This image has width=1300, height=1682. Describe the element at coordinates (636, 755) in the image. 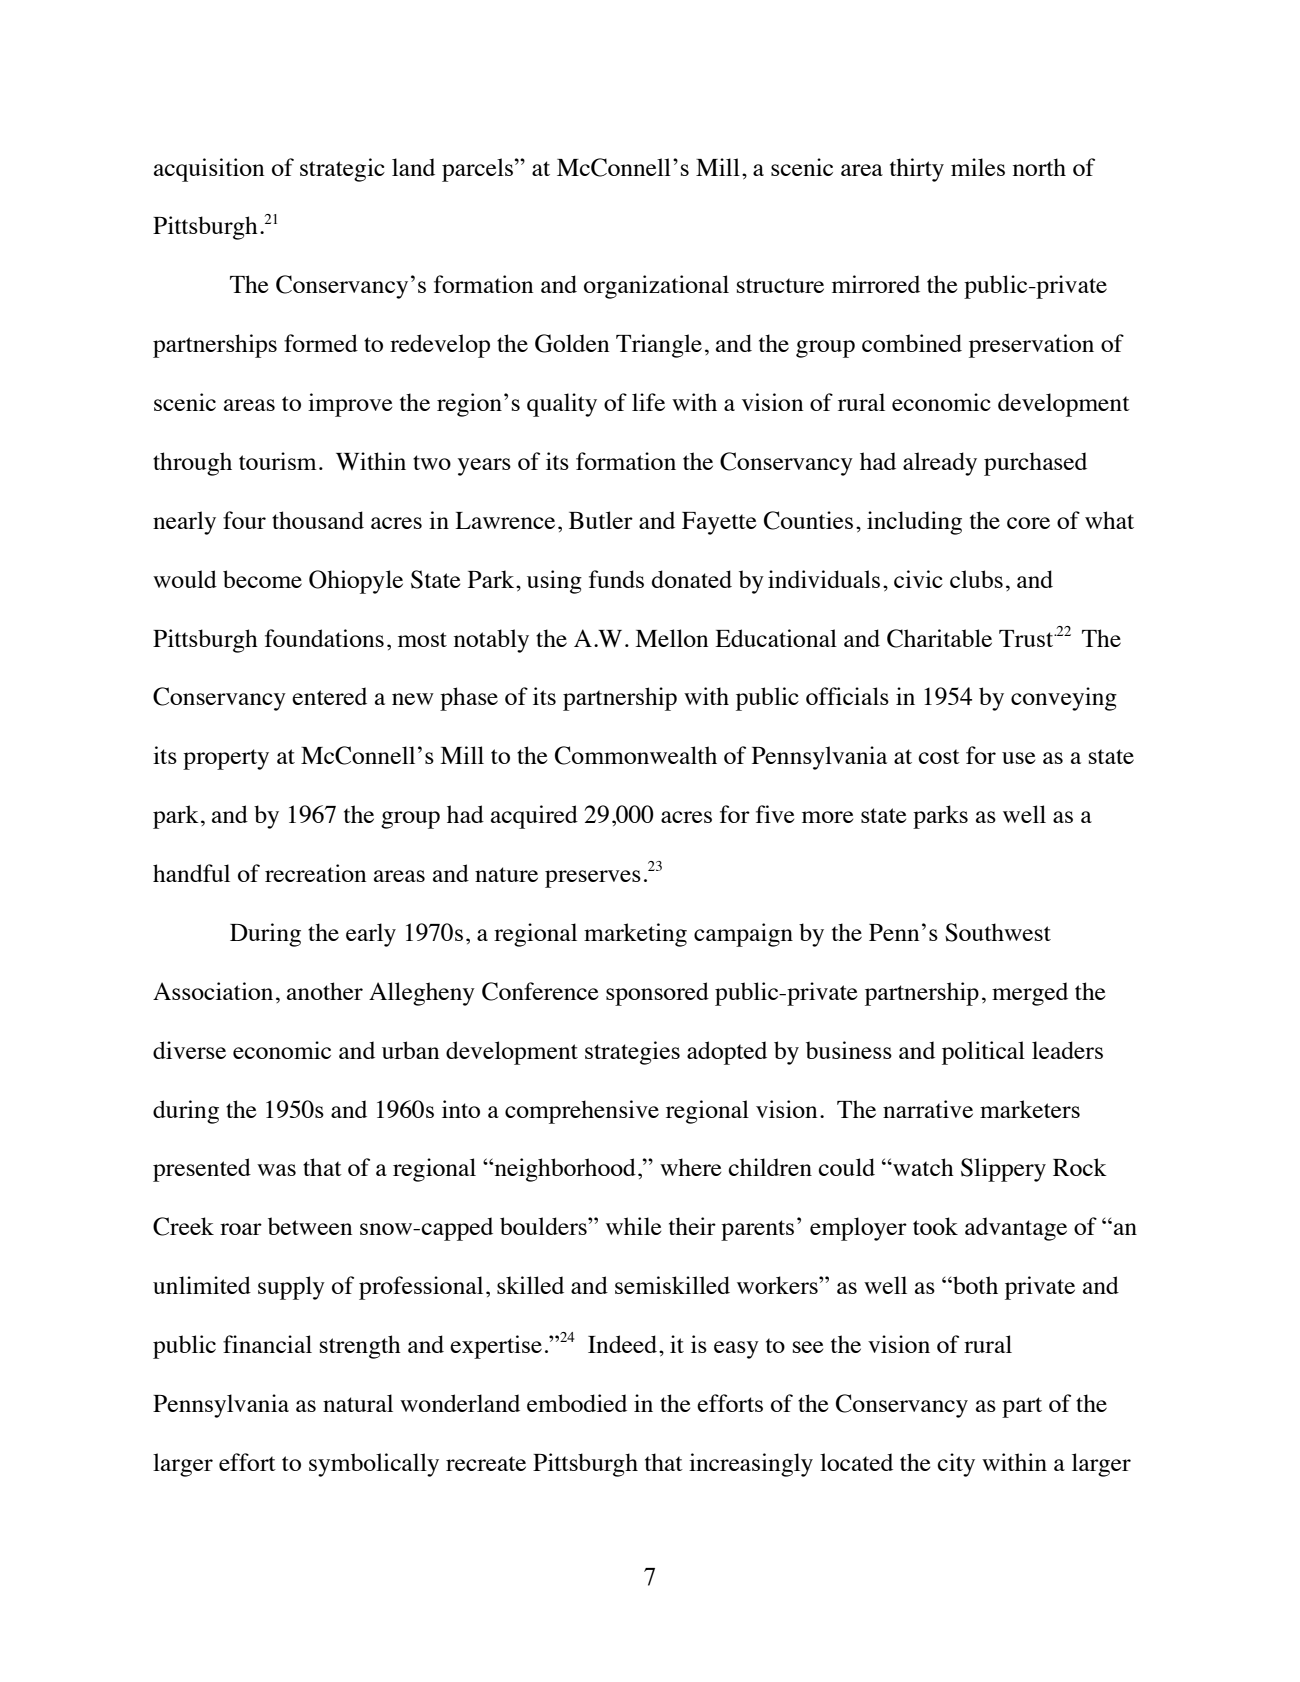

I see `Commonwealth` at that location.
